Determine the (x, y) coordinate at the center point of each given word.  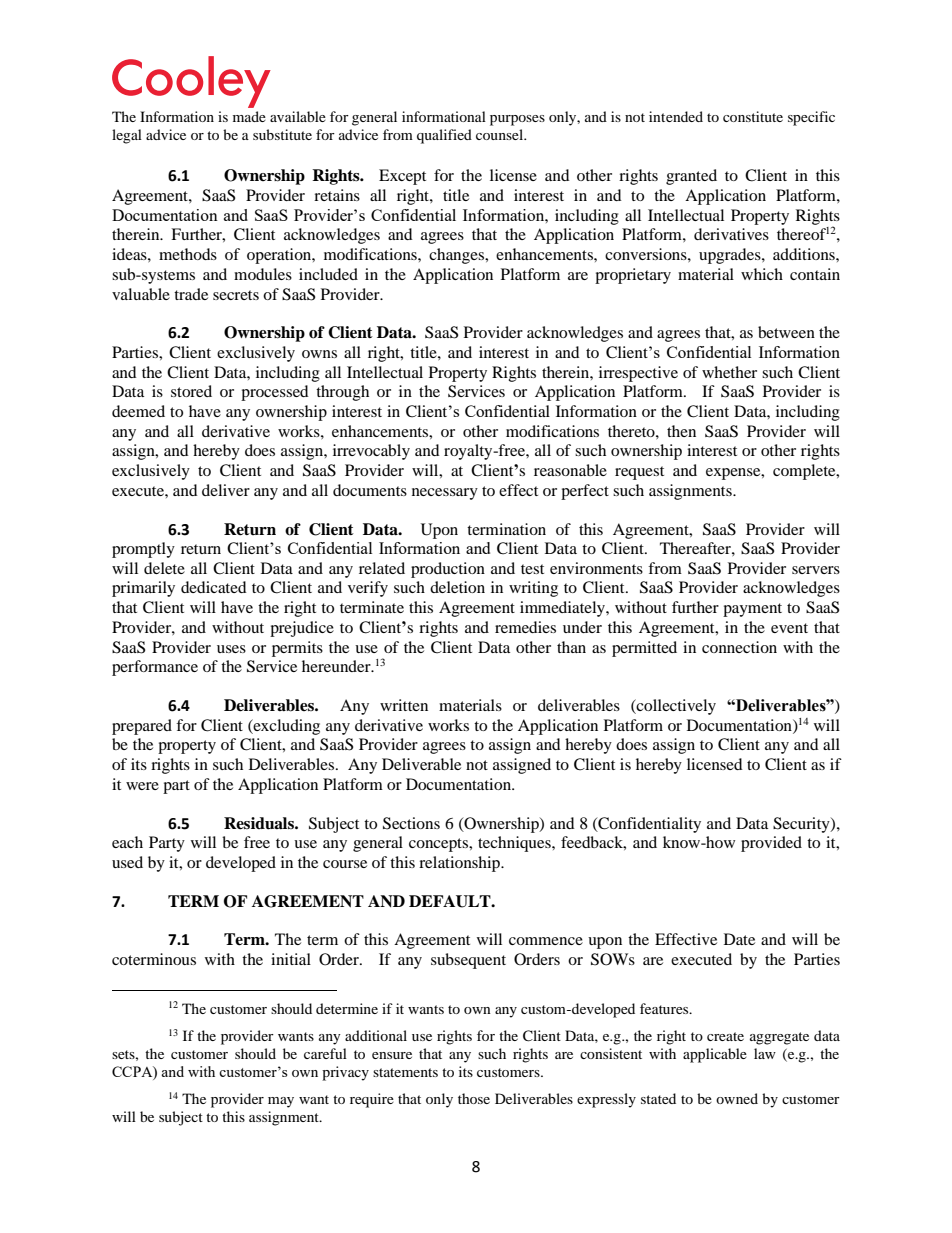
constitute (753, 116)
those (474, 1098)
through (342, 393)
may (281, 1102)
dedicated (214, 587)
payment (752, 610)
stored (191, 391)
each (127, 842)
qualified (444, 136)
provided (771, 844)
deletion (457, 587)
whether (729, 372)
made (249, 116)
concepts (439, 845)
